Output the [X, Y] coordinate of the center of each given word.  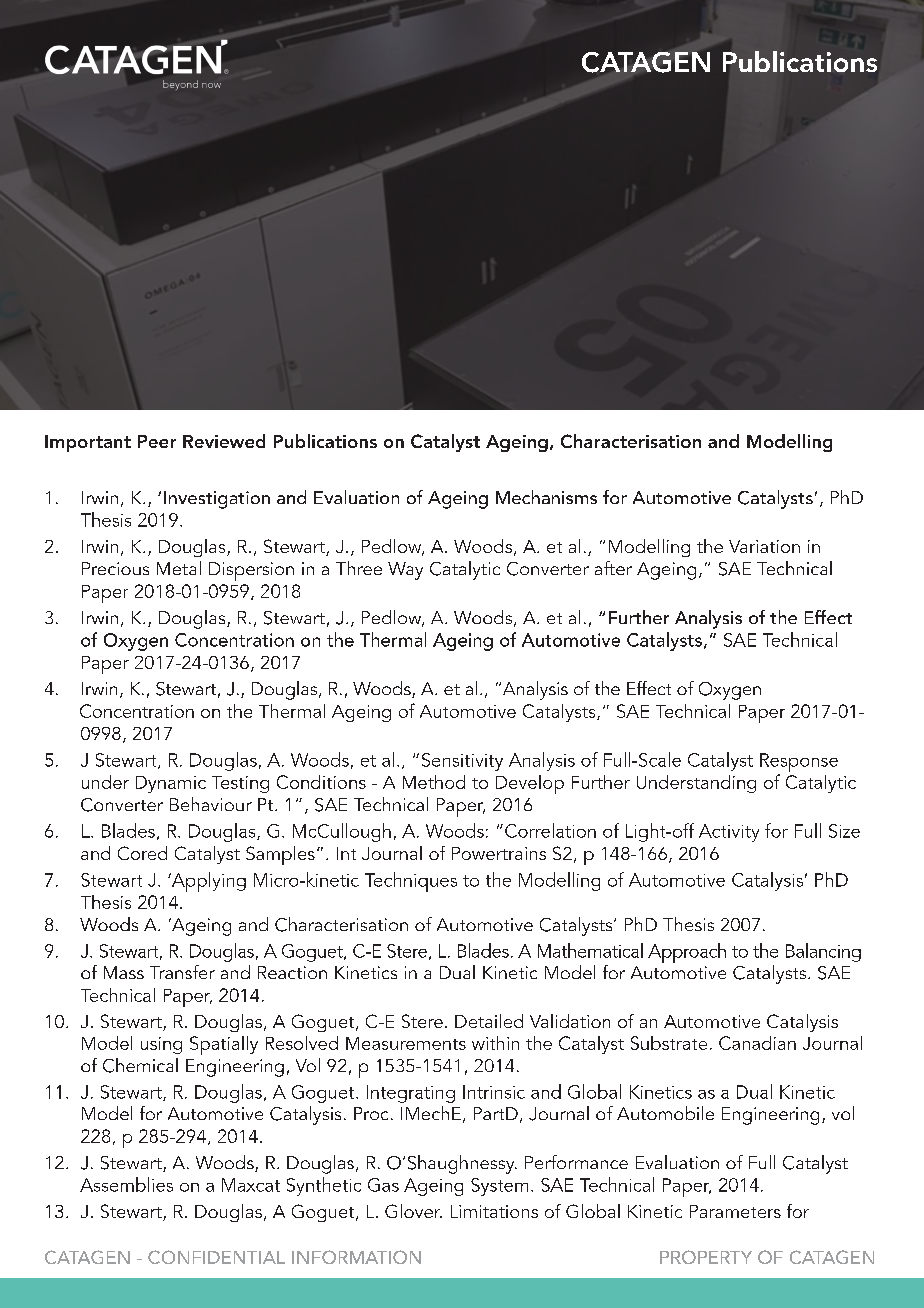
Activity [729, 833]
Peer [157, 441]
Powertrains [499, 853]
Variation [764, 546]
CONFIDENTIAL [216, 1257]
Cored [142, 853]
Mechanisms [546, 497]
